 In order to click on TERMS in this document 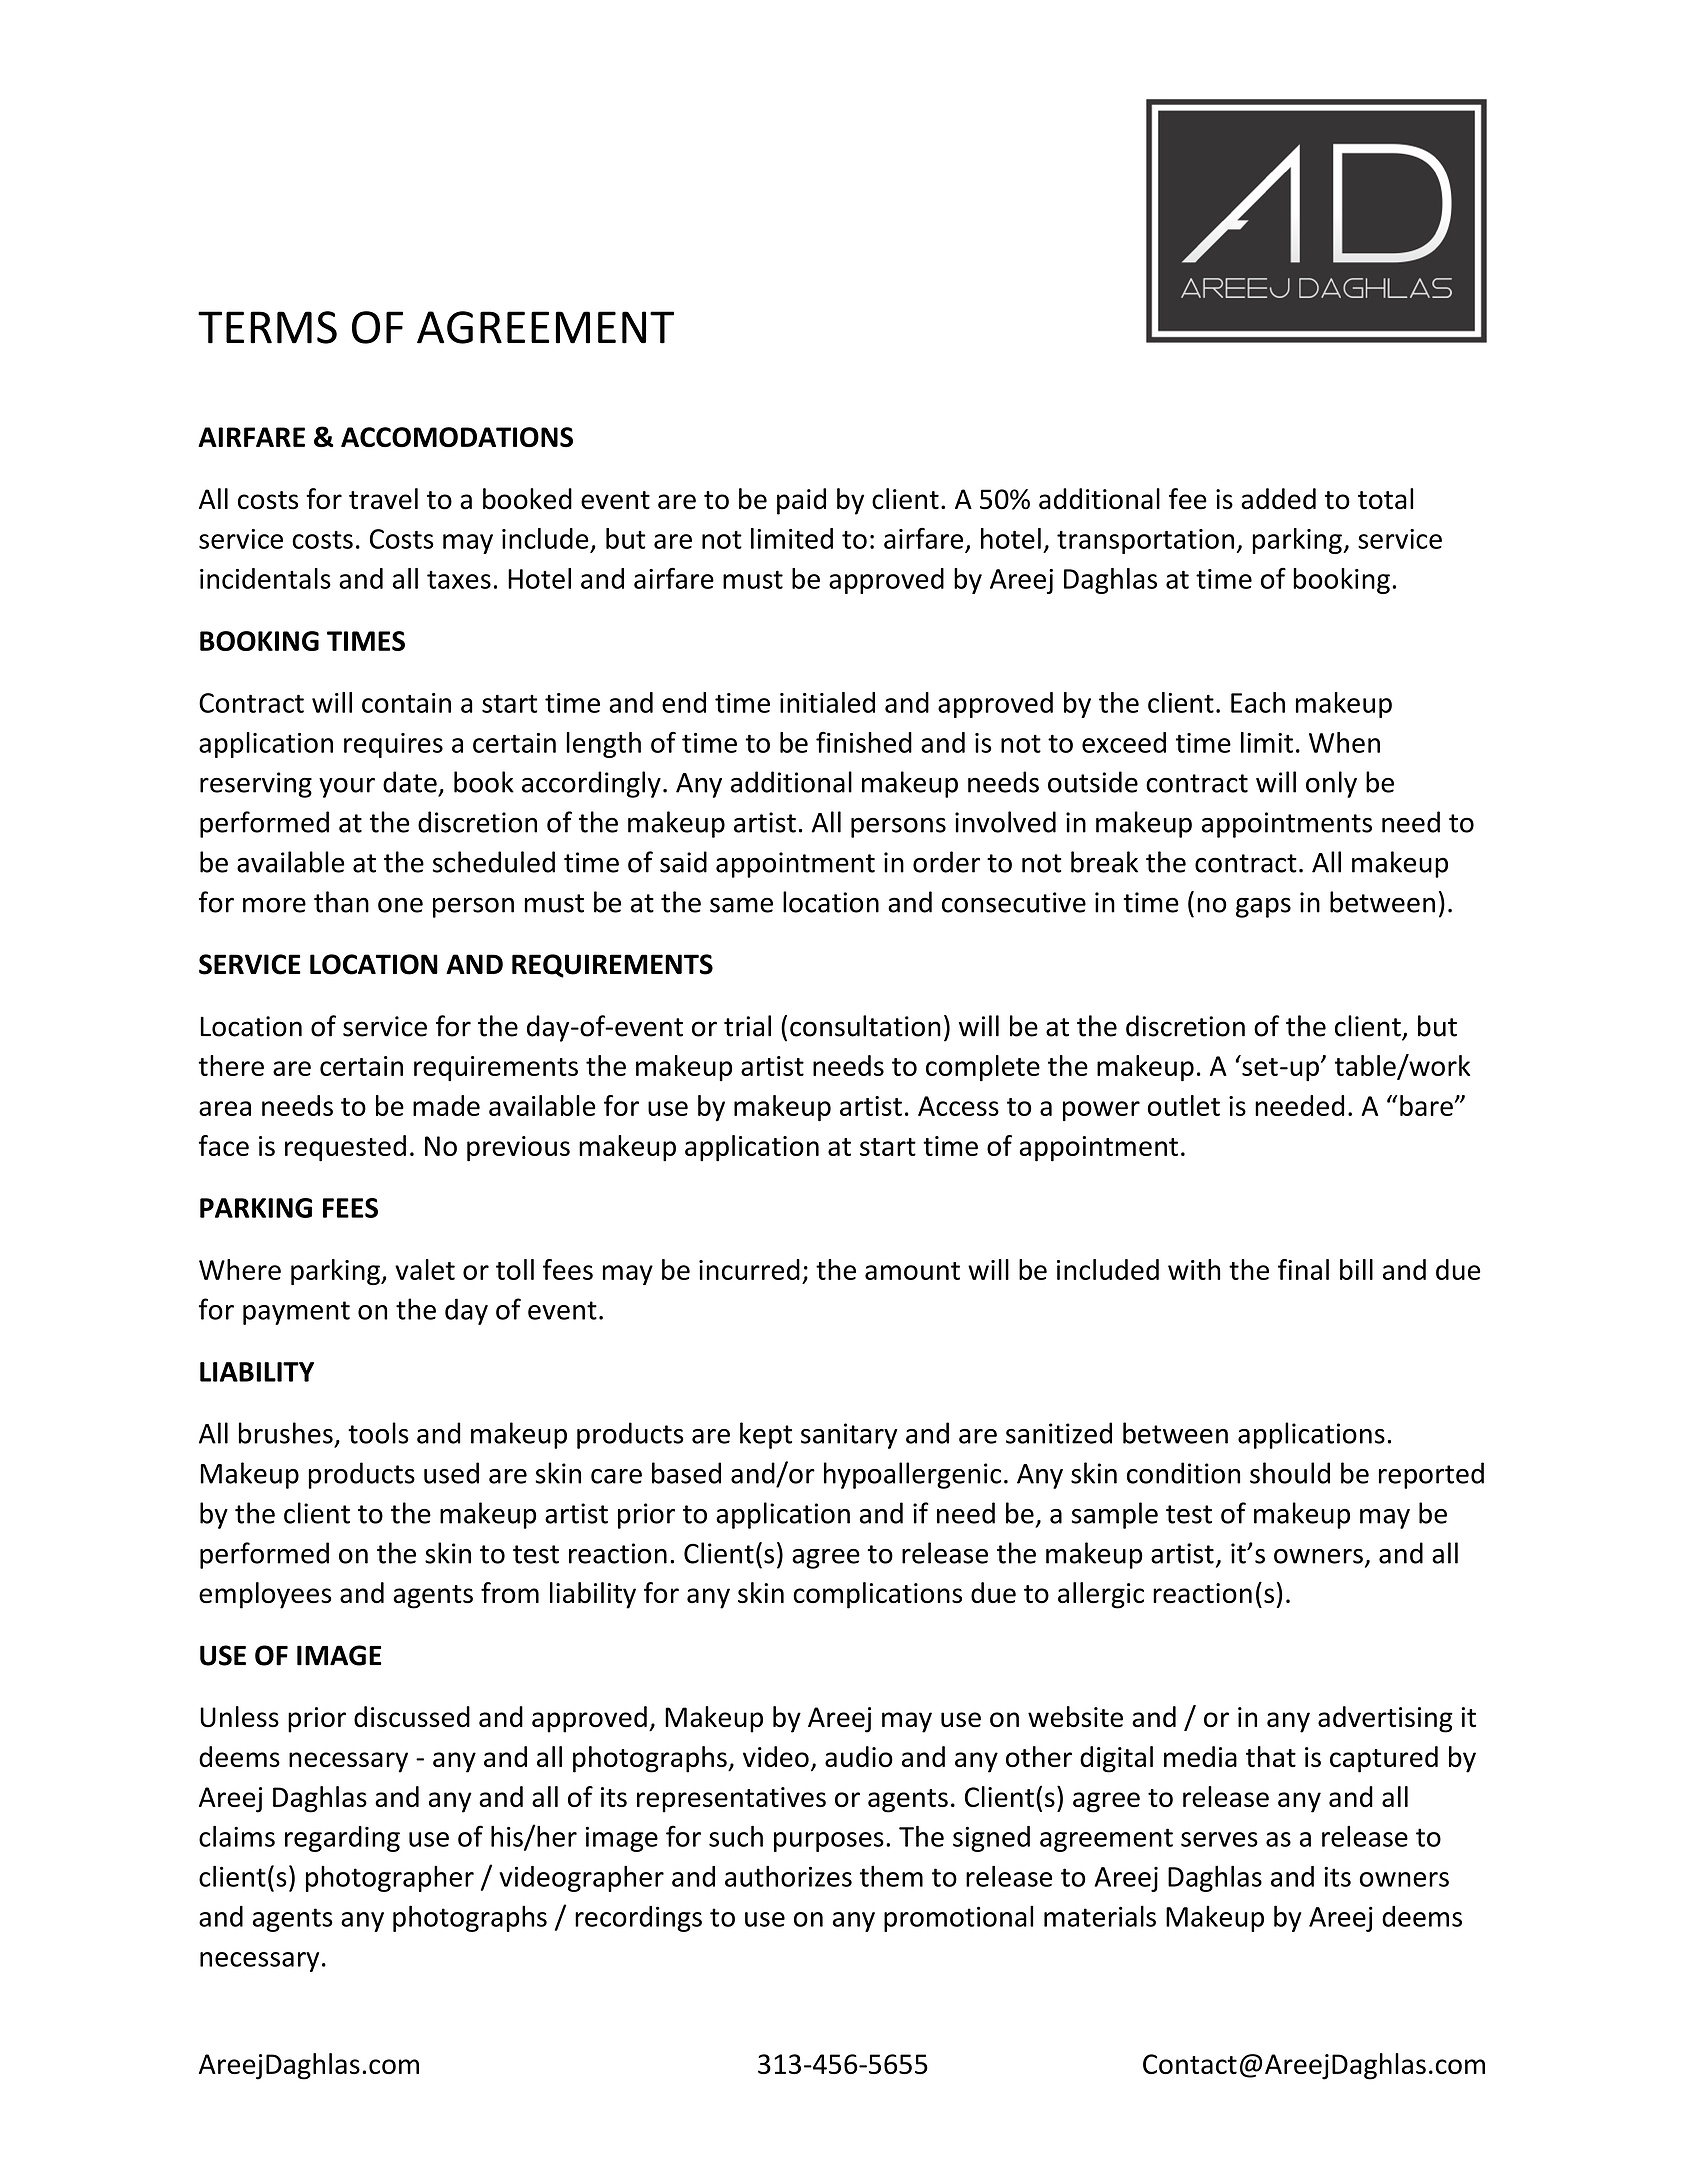, I will do `click(267, 327)`.
